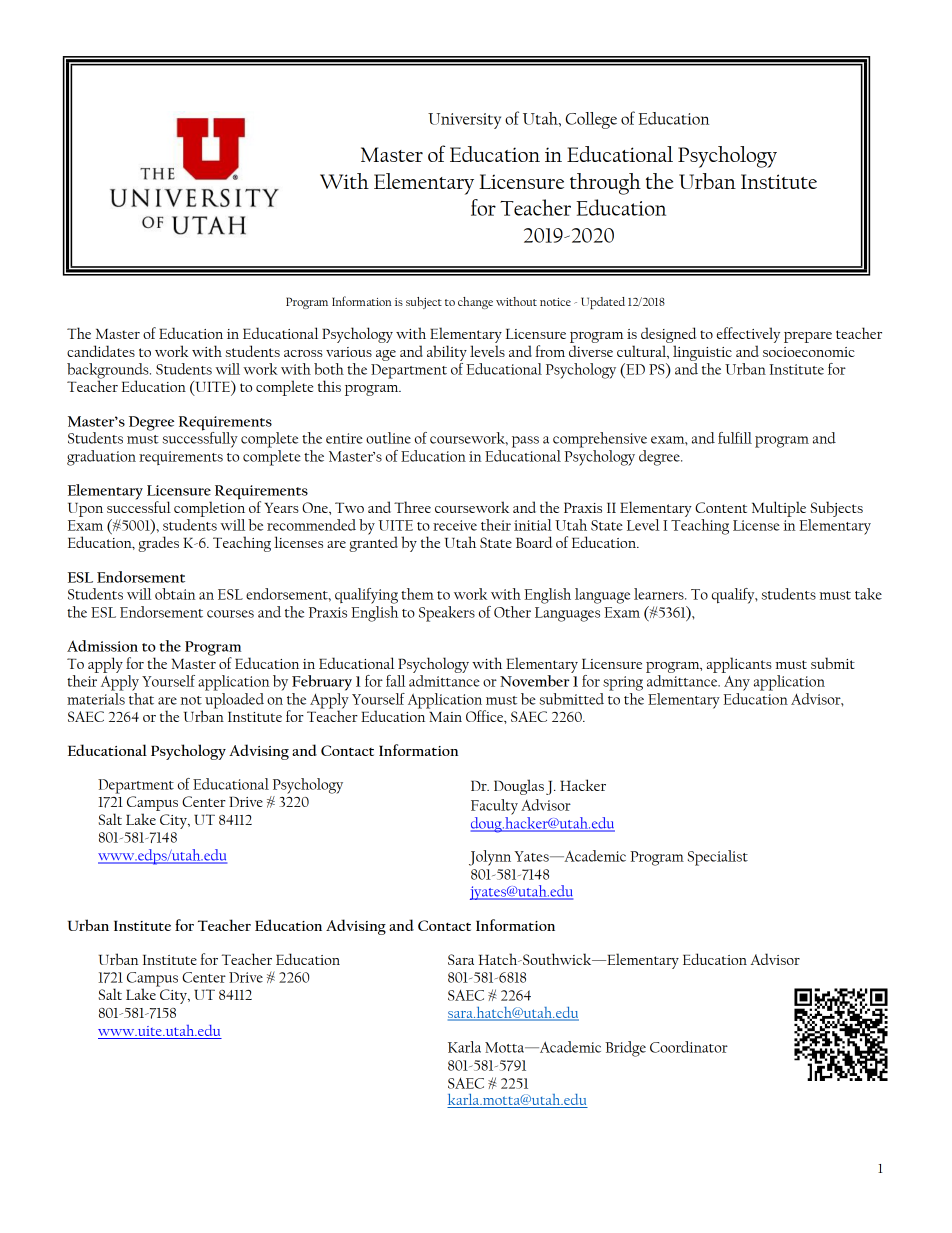 Image resolution: width=952 pixels, height=1233 pixels. Describe the element at coordinates (718, 858) in the page. I see `Specialist` at that location.
